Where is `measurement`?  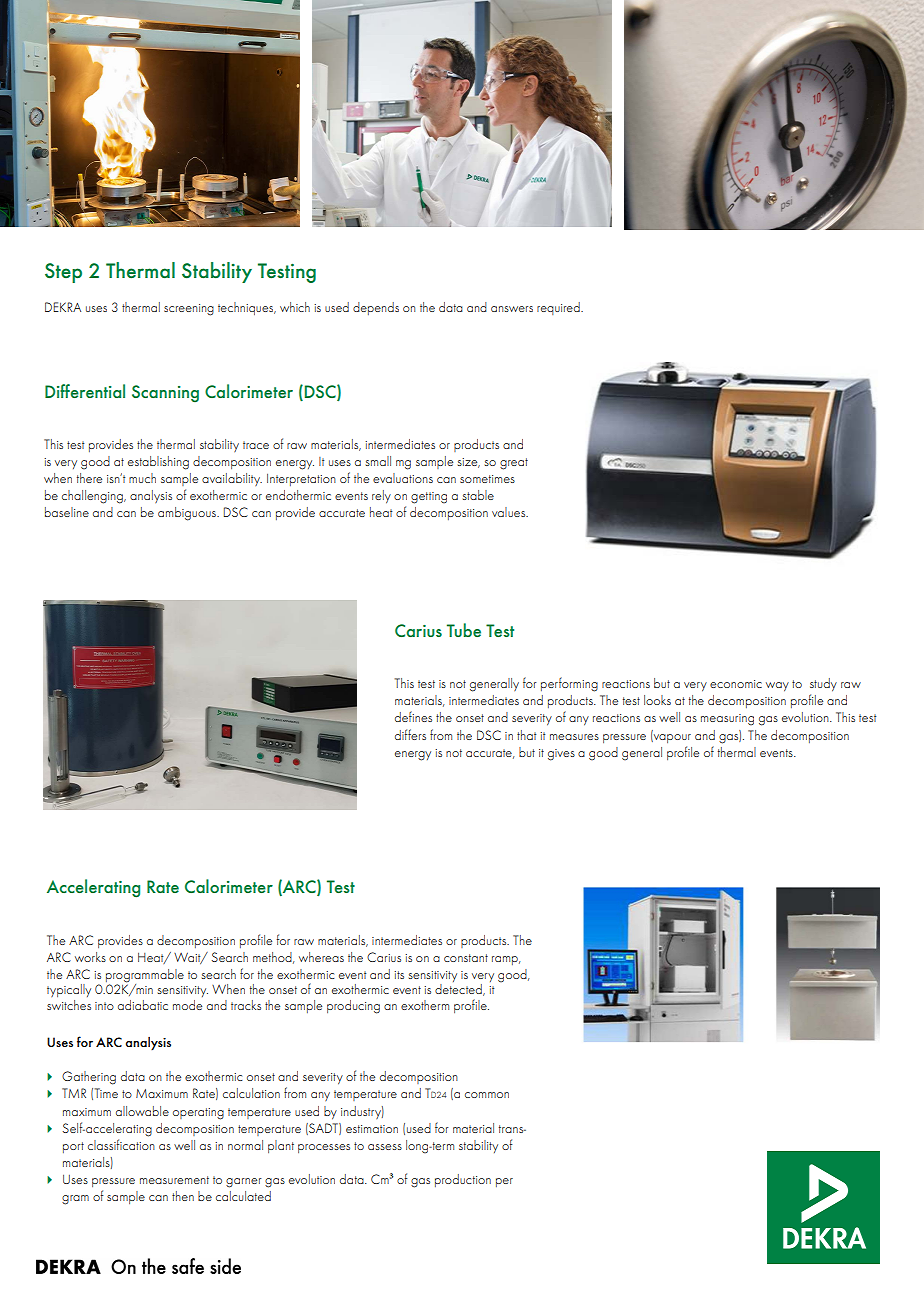 measurement is located at coordinates (174, 1180).
